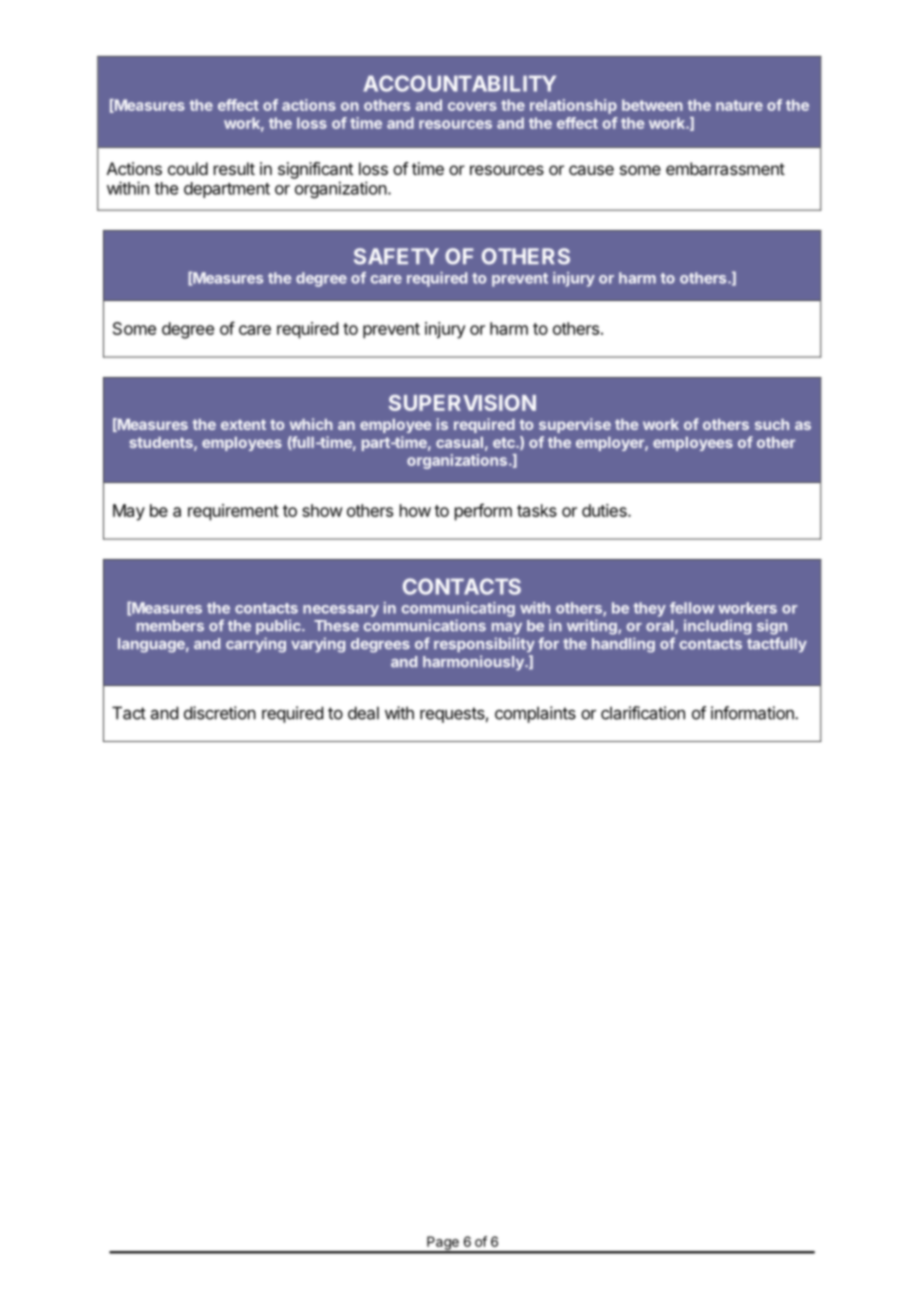 This page has width=924, height=1308. Describe the element at coordinates (535, 714) in the page. I see `complaints` at that location.
